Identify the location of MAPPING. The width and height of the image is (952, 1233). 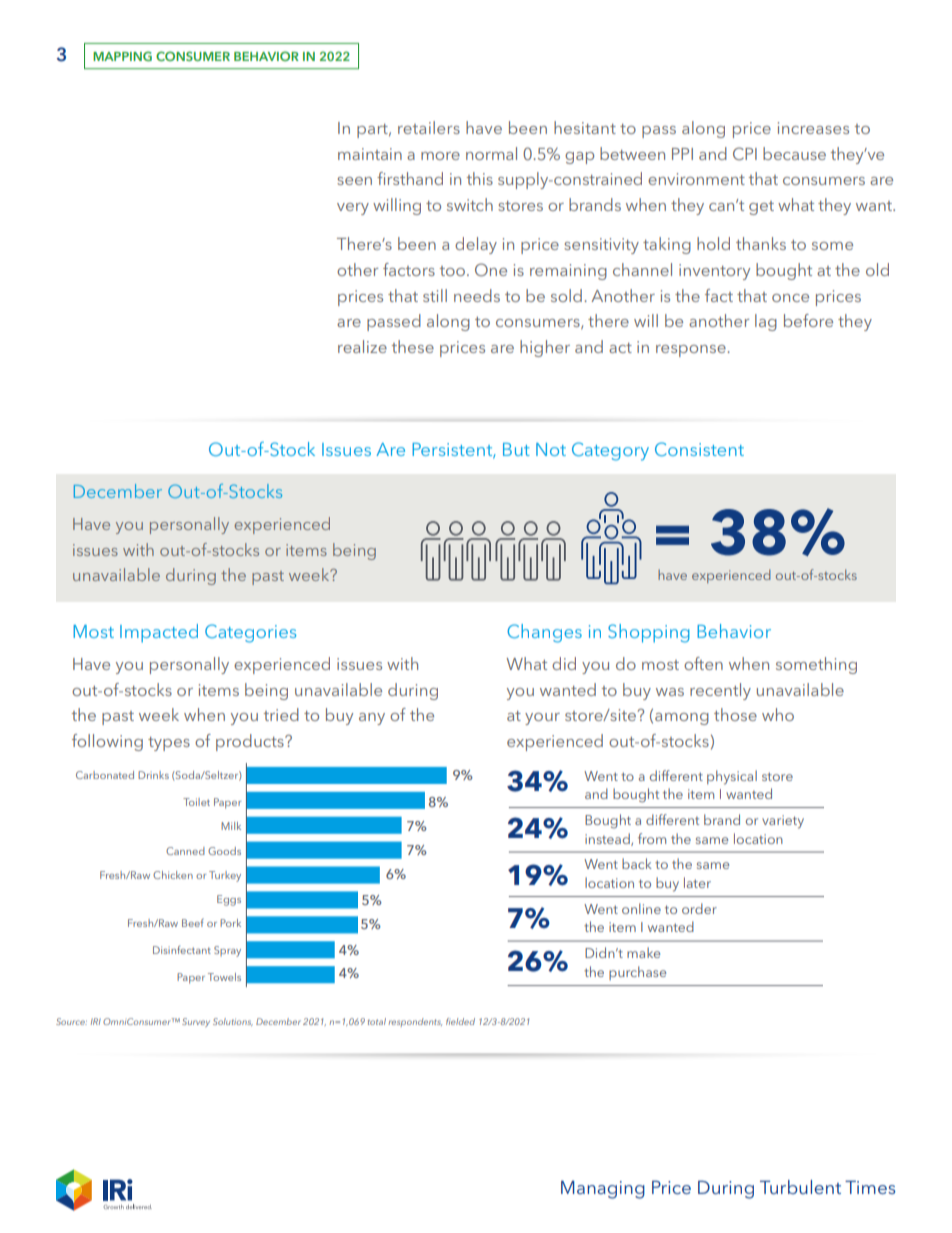
(122, 56).
